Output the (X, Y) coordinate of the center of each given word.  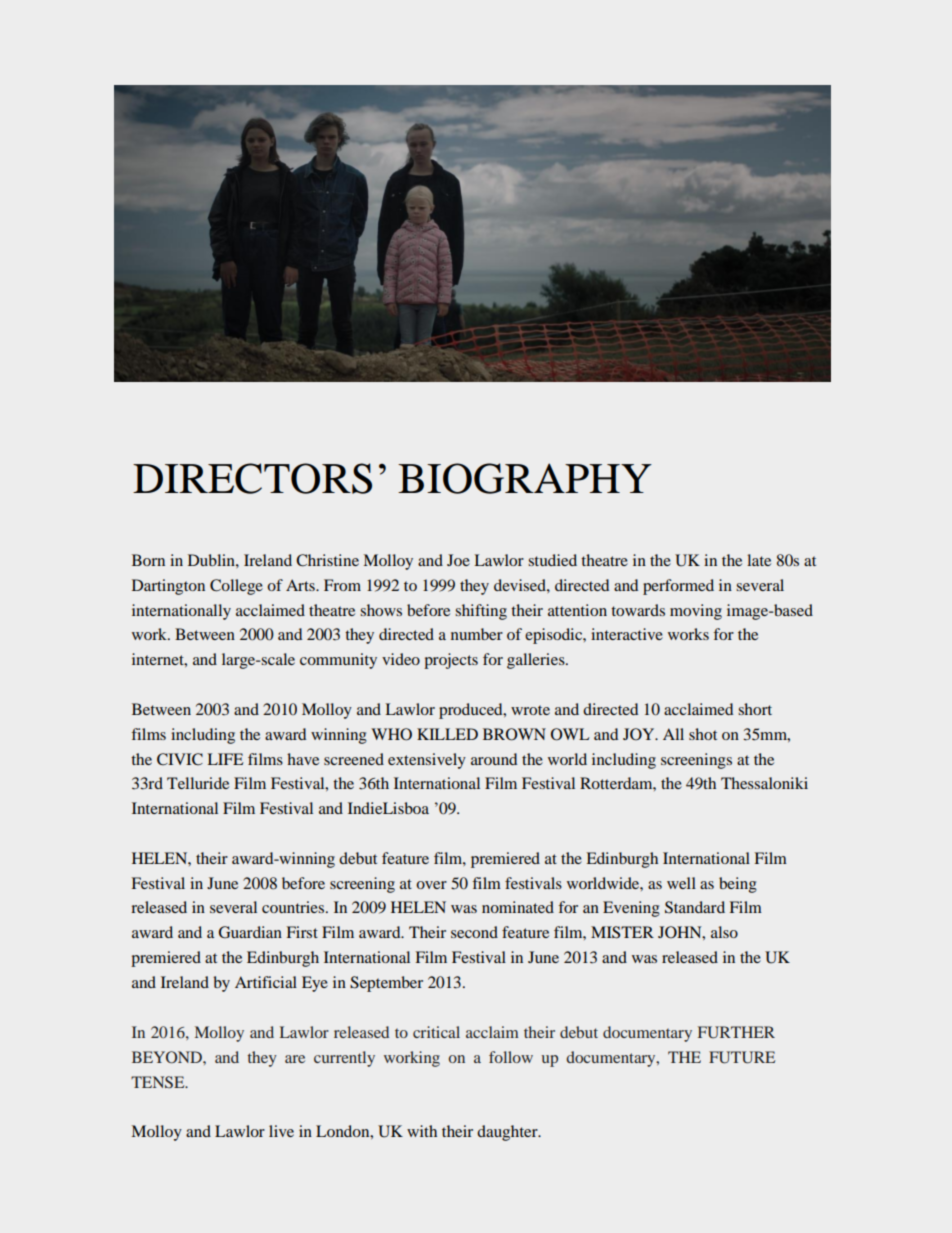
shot (703, 734)
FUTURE (742, 1057)
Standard (695, 907)
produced (472, 711)
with (422, 1131)
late (759, 560)
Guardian (250, 932)
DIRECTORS (252, 478)
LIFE (225, 759)
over (431, 885)
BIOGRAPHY (525, 478)
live (281, 1131)
